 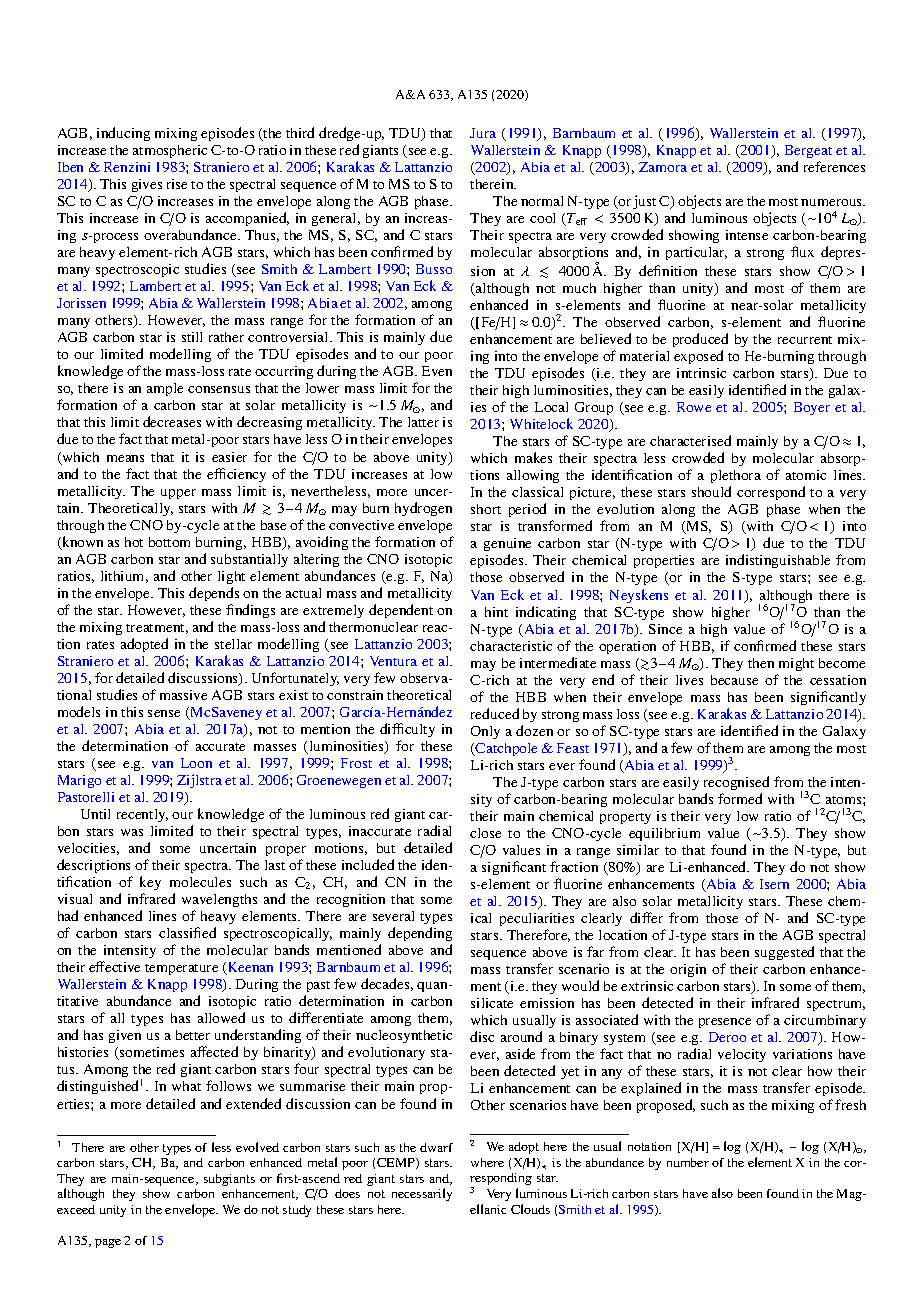 What do you see at coordinates (495, 713) in the page?
I see `reduced` at bounding box center [495, 713].
